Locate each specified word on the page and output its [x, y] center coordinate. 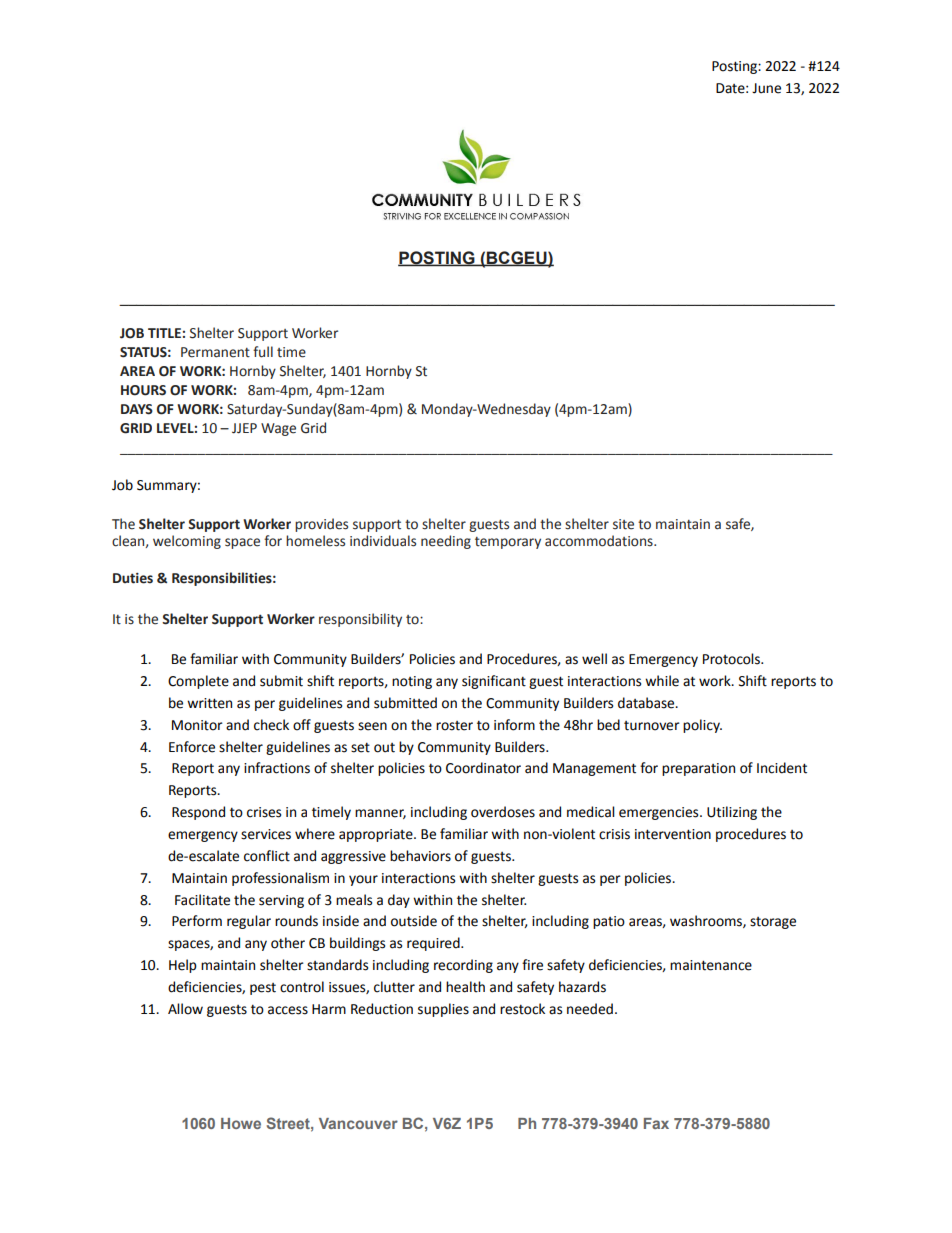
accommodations [600, 541]
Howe [241, 1123]
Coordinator [483, 768]
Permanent [215, 352]
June [766, 88]
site [623, 524]
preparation [698, 769]
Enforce [192, 747]
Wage [278, 429]
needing [446, 542]
